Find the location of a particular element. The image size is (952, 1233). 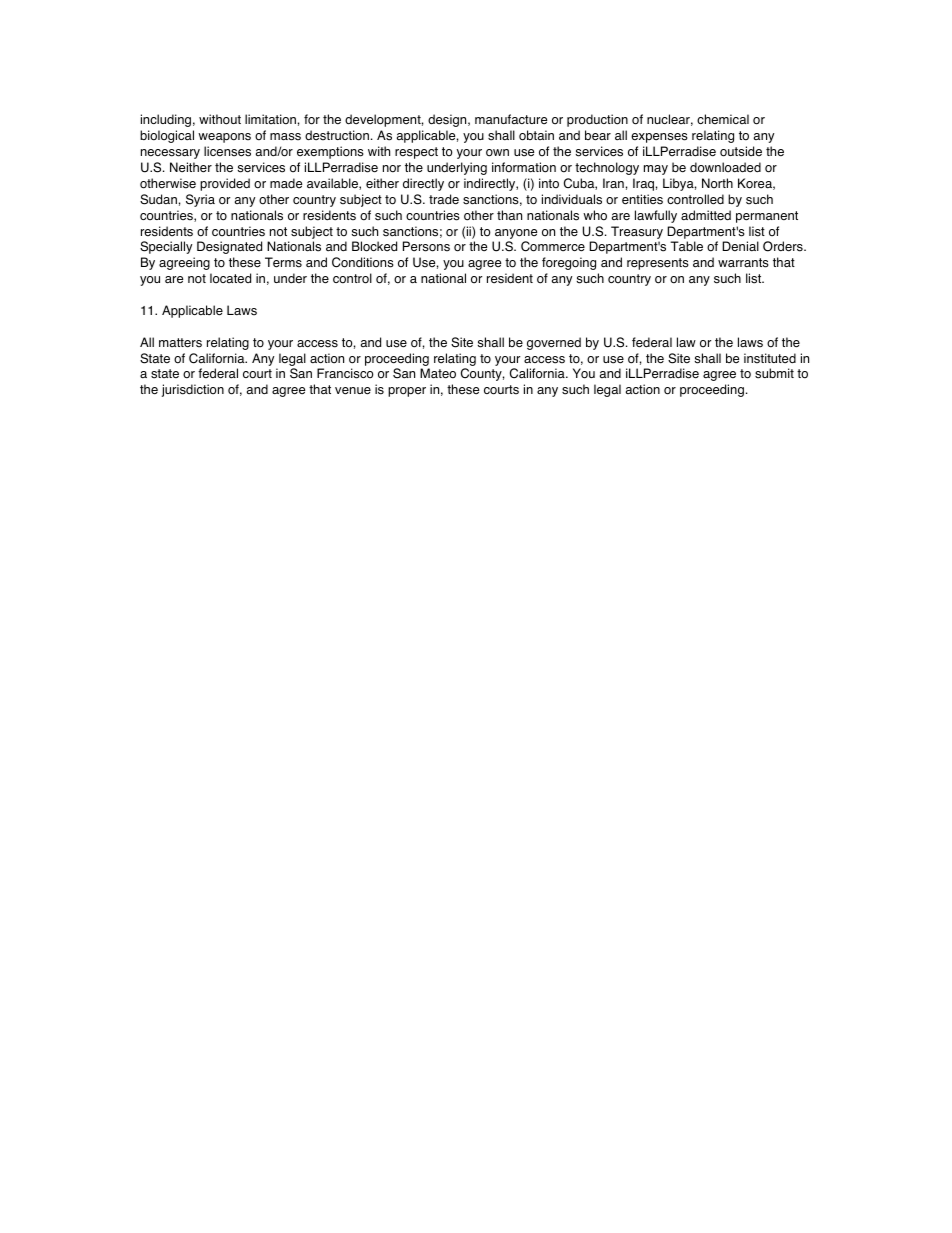

instituted is located at coordinates (770, 358).
